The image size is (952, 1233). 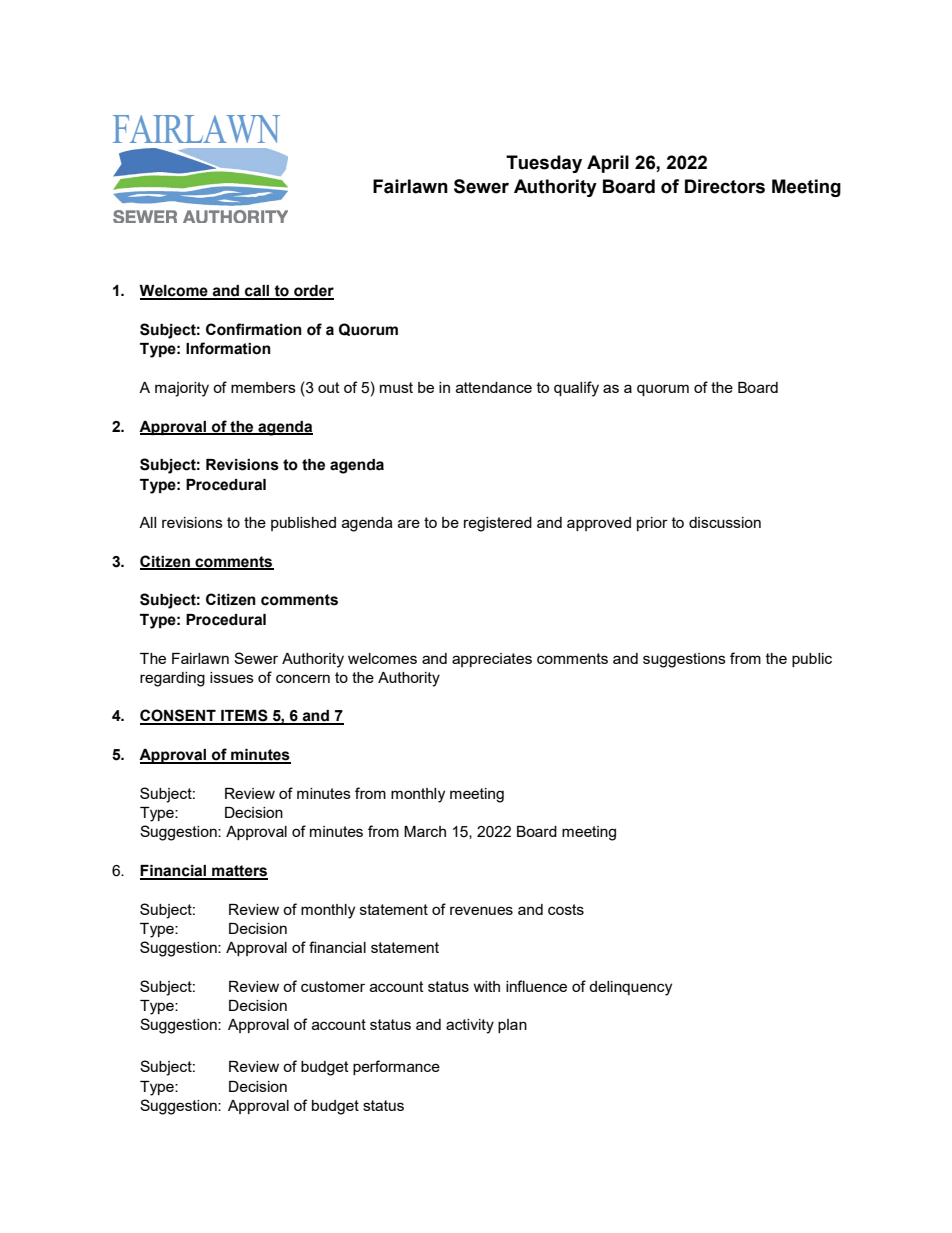 What do you see at coordinates (303, 524) in the screenshot?
I see `published` at bounding box center [303, 524].
